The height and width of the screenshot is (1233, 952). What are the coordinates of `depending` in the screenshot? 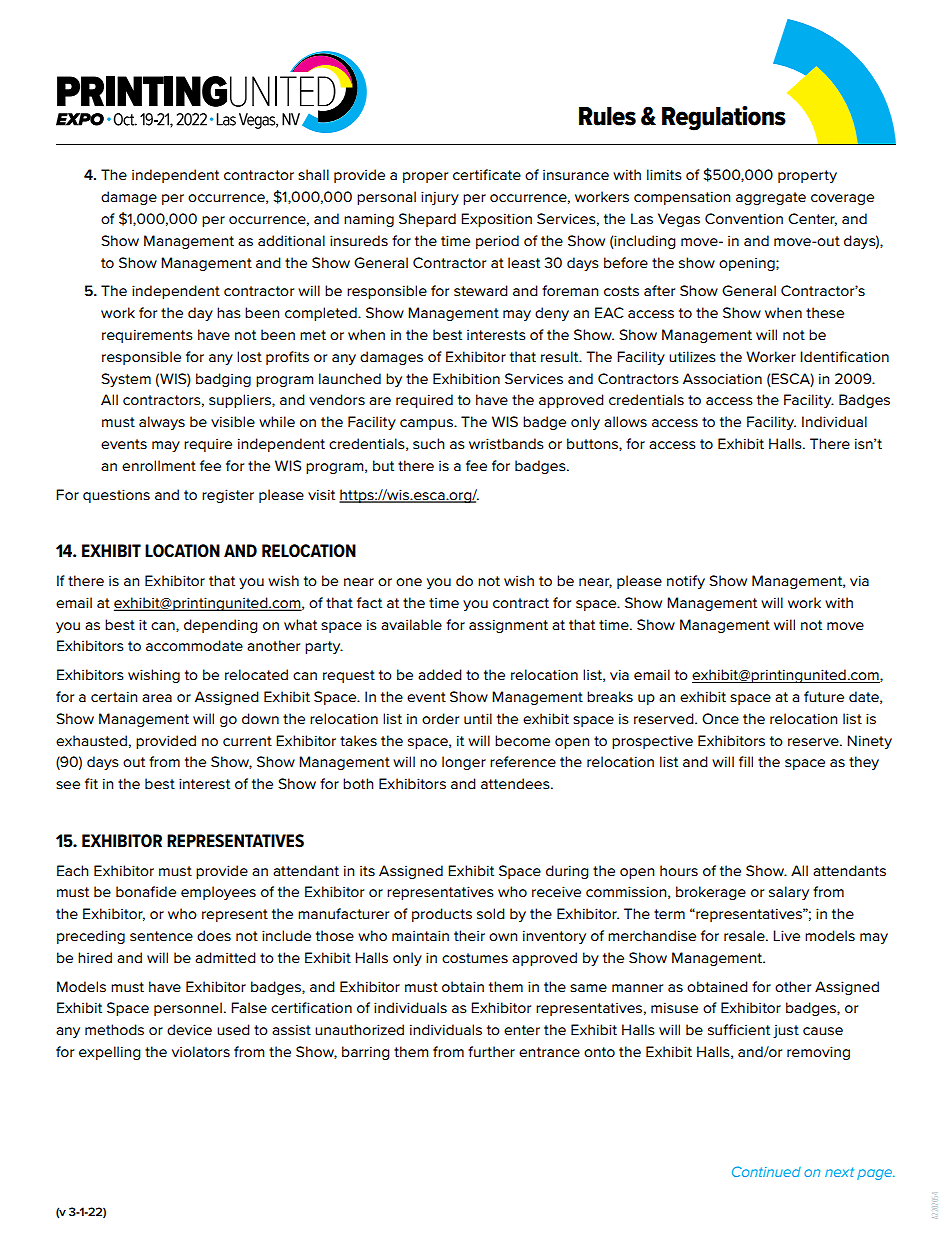 It's located at (221, 626).
